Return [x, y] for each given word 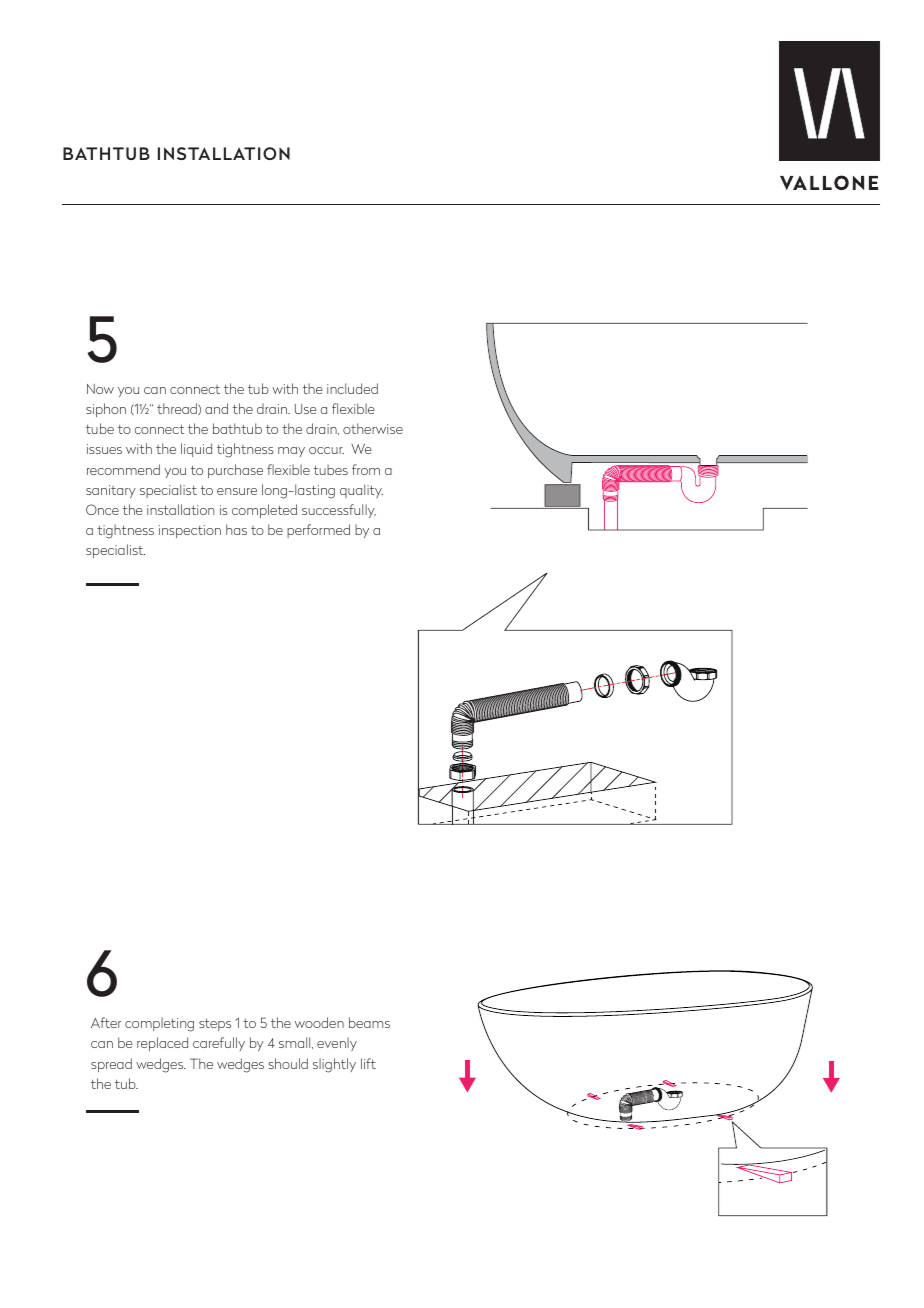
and [216, 408]
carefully [219, 1044]
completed [264, 511]
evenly [337, 1044]
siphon [106, 410]
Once [102, 509]
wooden [319, 1022]
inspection [190, 531]
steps [215, 1025]
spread [111, 1065]
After [106, 1022]
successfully [339, 511]
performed [318, 531]
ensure [237, 491]
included [352, 388]
